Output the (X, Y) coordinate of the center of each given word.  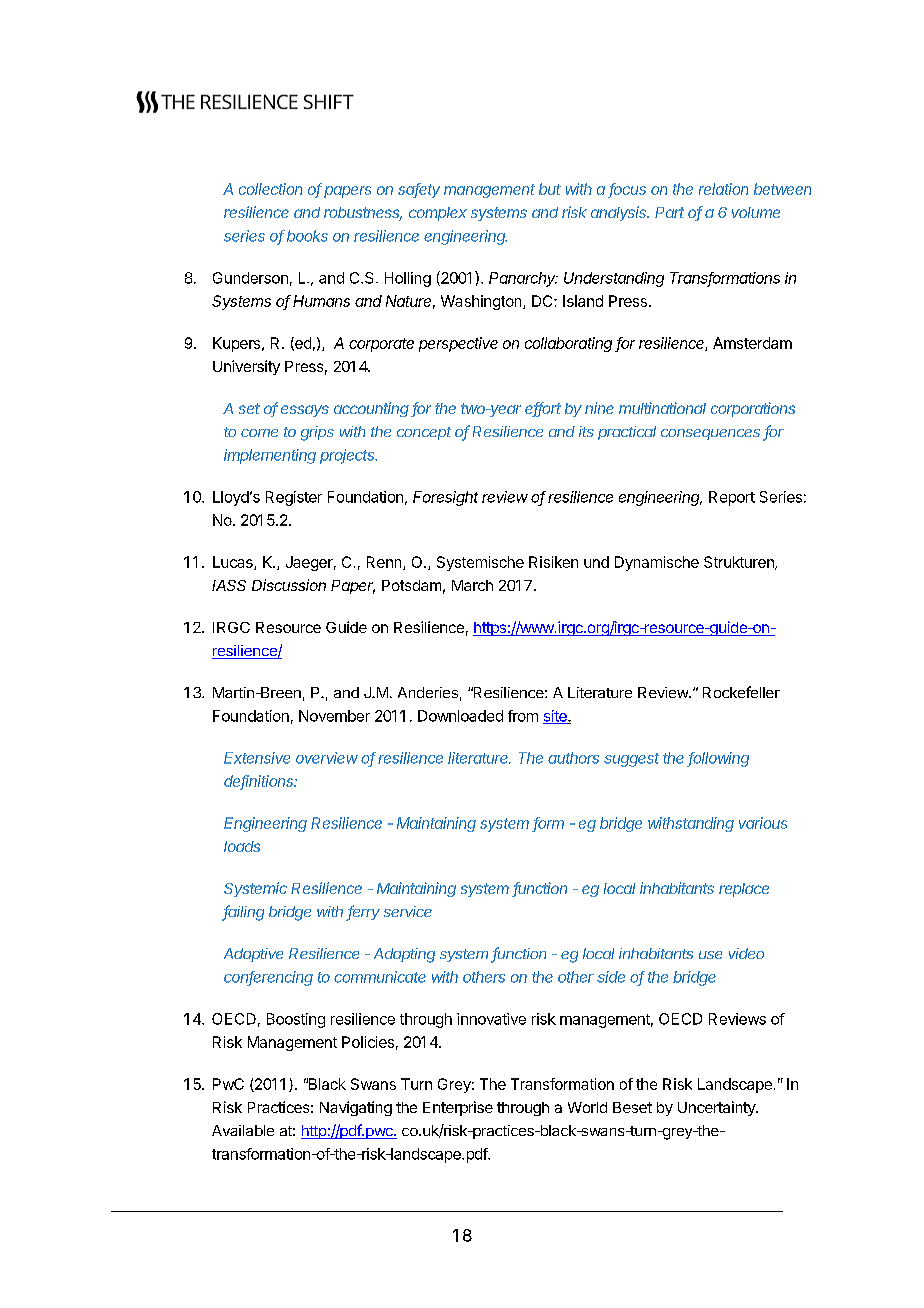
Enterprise (458, 1108)
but (550, 189)
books (307, 236)
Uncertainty (717, 1108)
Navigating (356, 1108)
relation (723, 189)
